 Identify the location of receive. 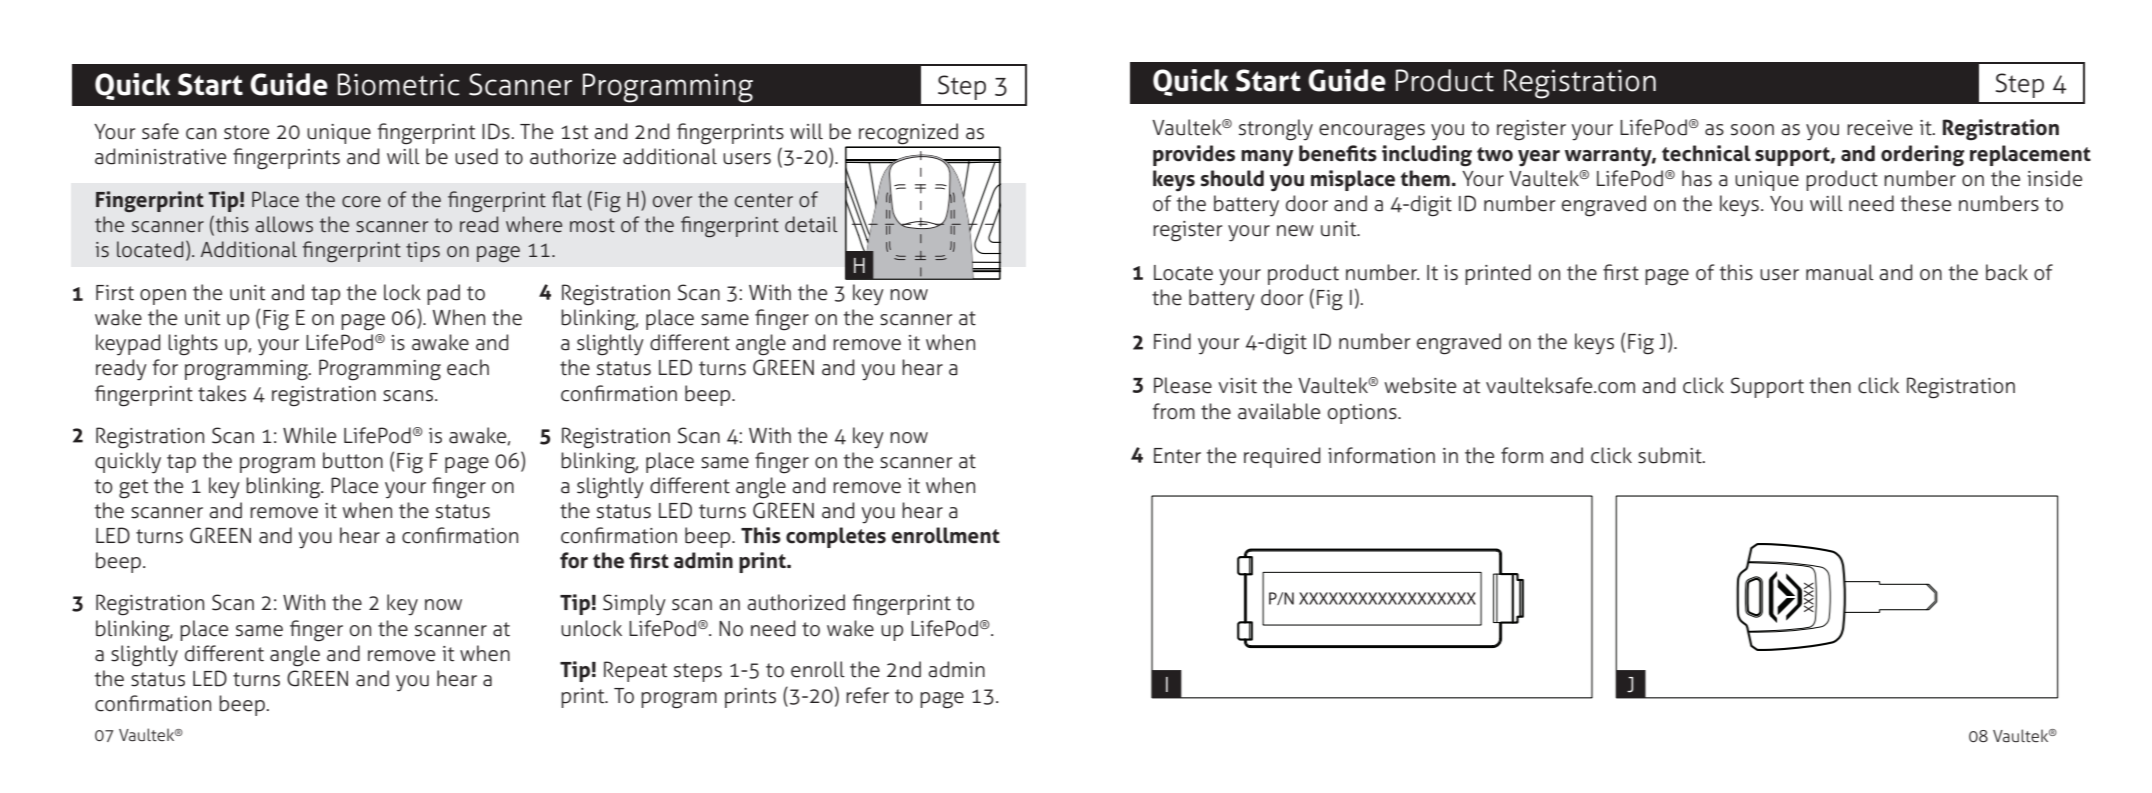
(1880, 128).
